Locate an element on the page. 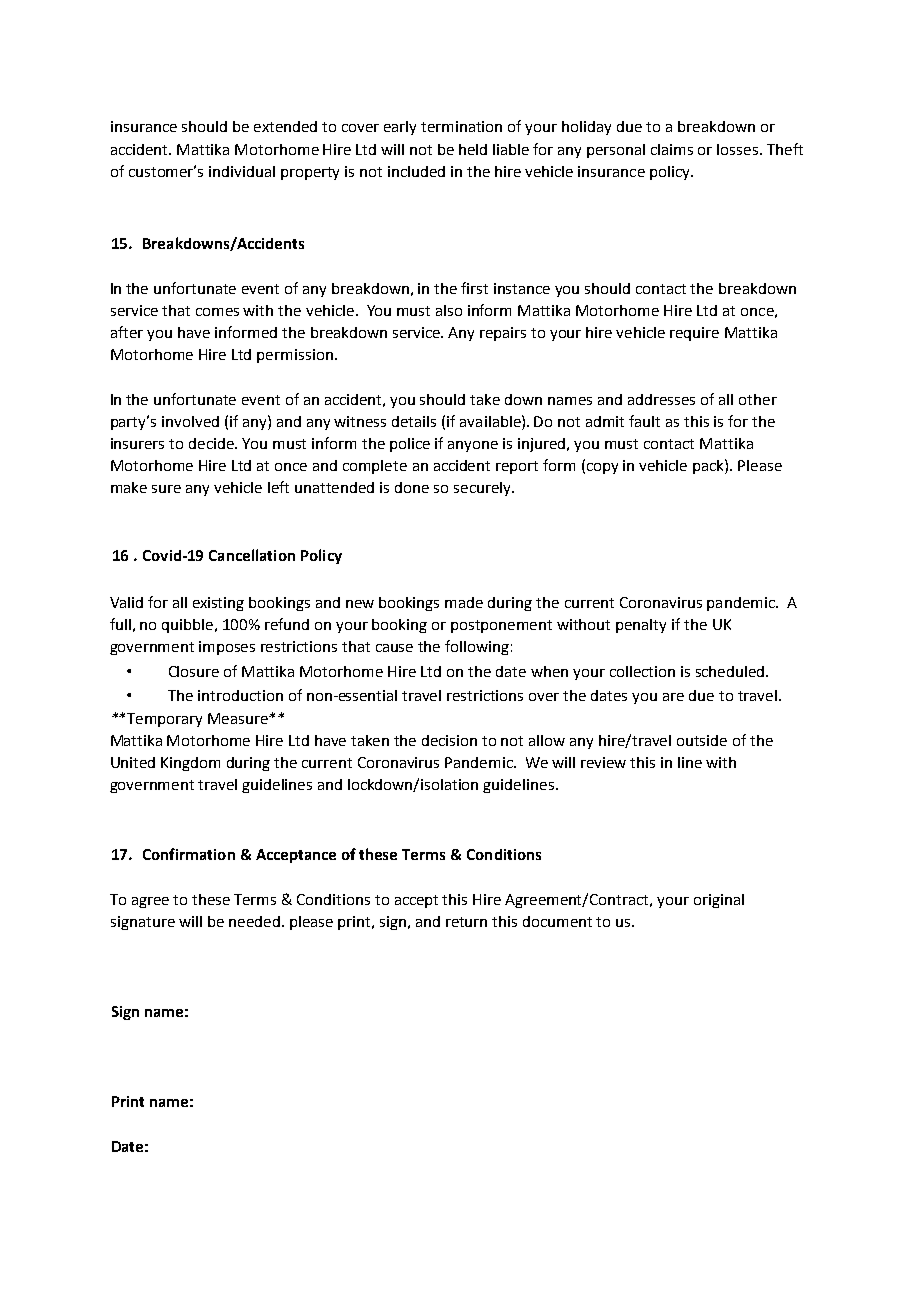 The width and height of the image is (924, 1308). held is located at coordinates (473, 149).
